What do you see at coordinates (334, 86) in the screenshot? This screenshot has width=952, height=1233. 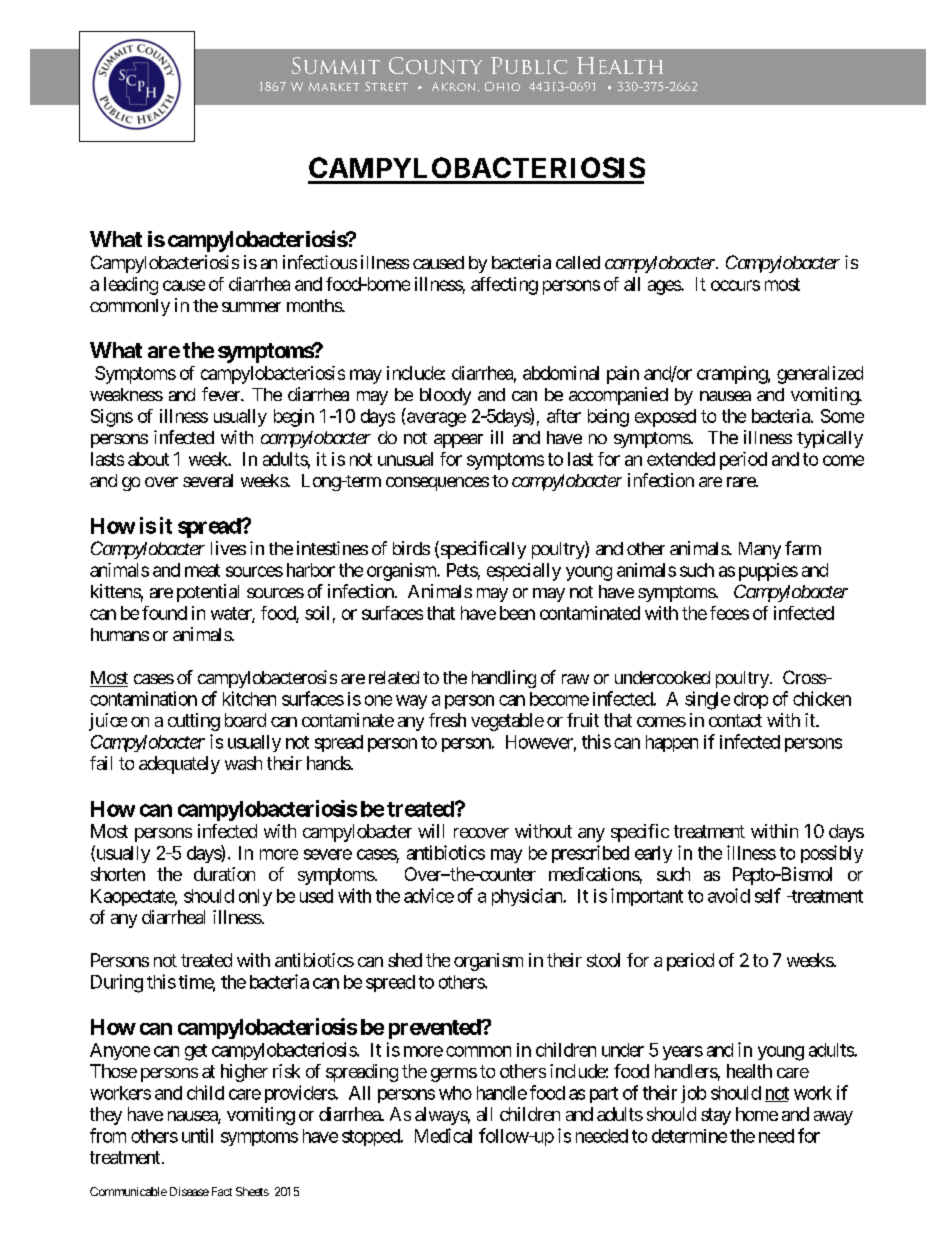 I see `Market` at bounding box center [334, 86].
